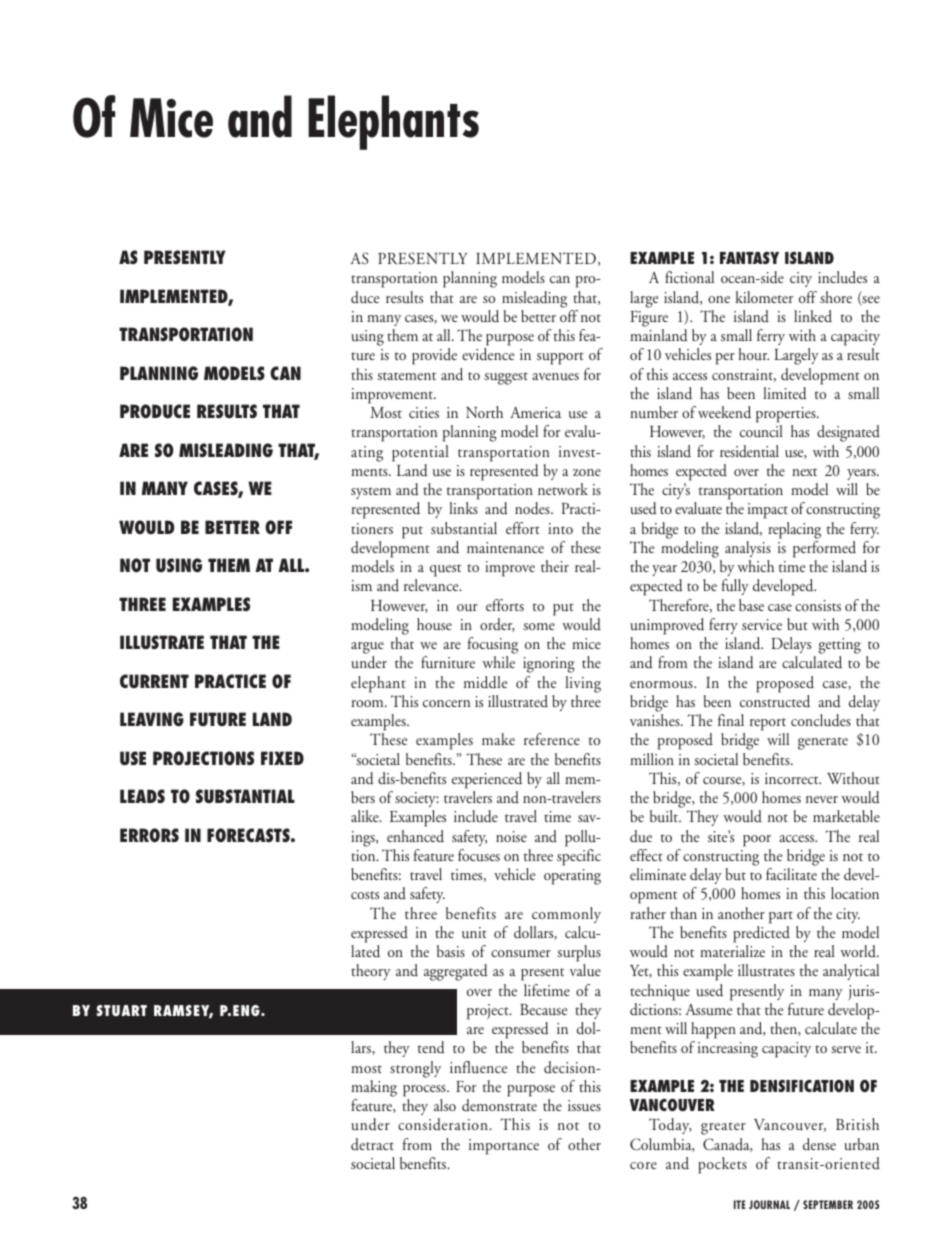 This image has height=1256, width=952. What do you see at coordinates (498, 739) in the image?
I see `make` at bounding box center [498, 739].
